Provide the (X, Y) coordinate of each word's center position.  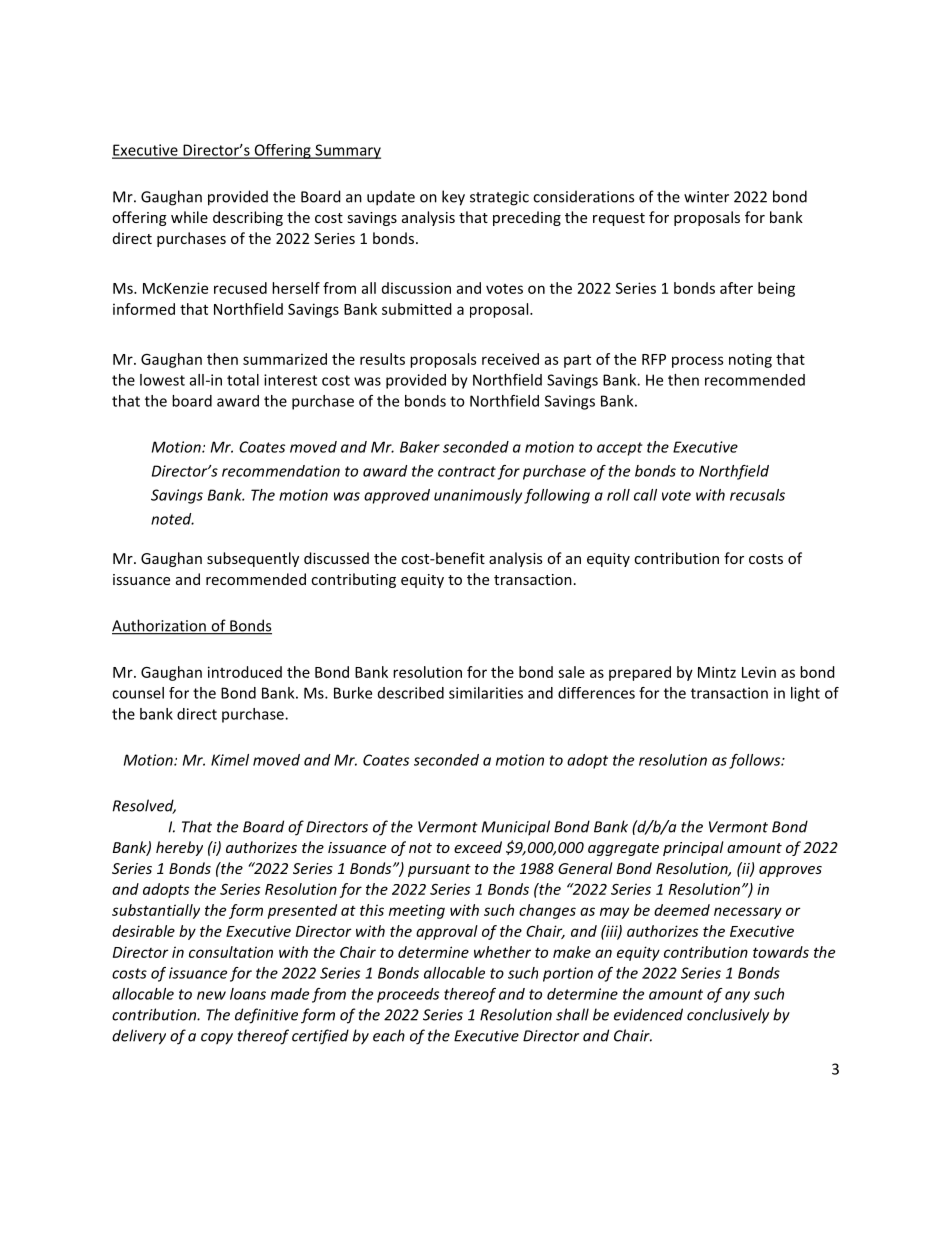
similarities (486, 693)
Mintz (717, 672)
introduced (245, 672)
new (211, 995)
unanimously (478, 496)
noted (172, 519)
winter (706, 197)
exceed (478, 847)
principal (693, 848)
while (189, 217)
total (243, 380)
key (453, 198)
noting (750, 360)
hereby (179, 848)
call (645, 495)
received (510, 359)
